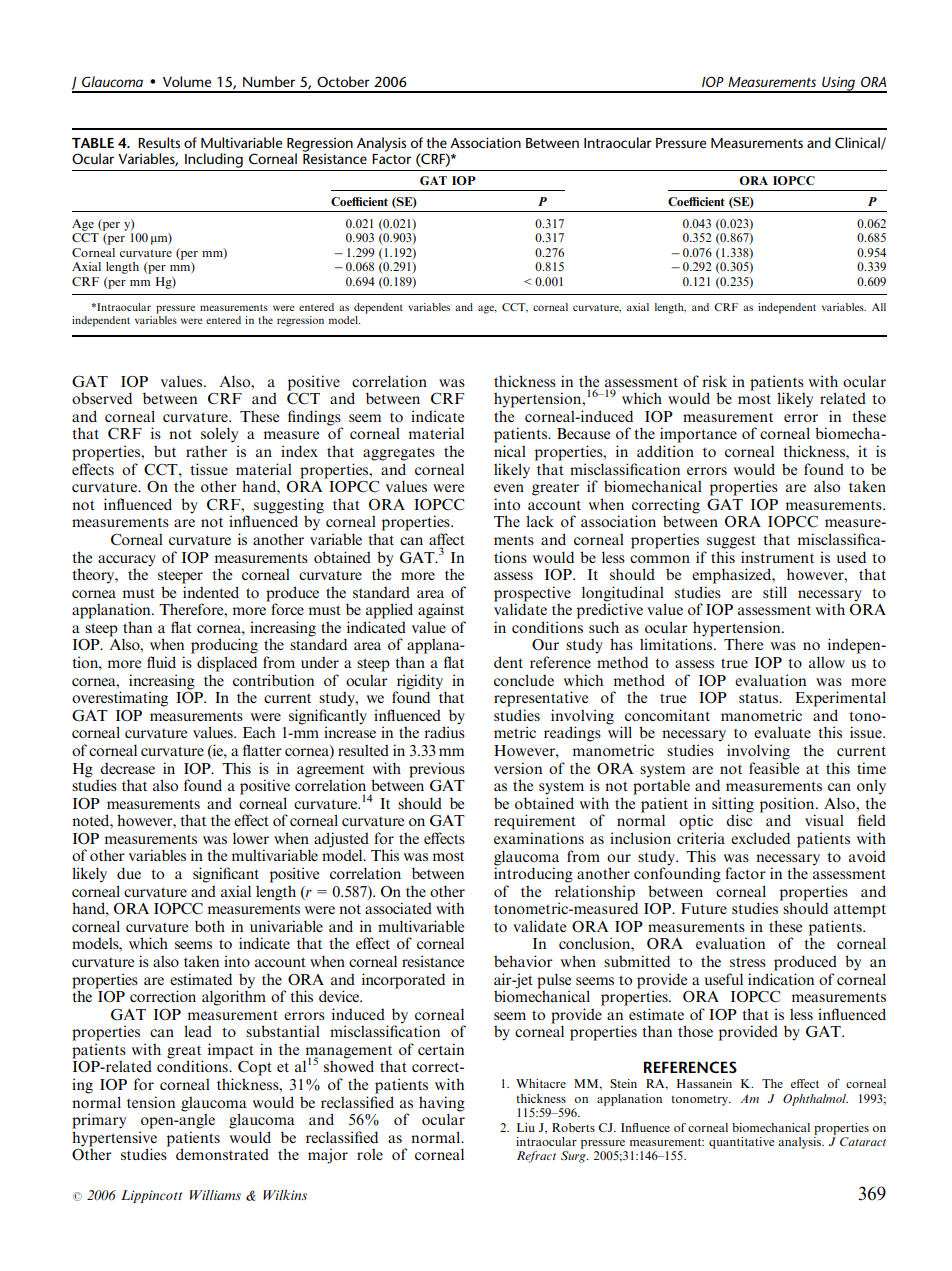  I want to click on Results, so click(159, 142).
